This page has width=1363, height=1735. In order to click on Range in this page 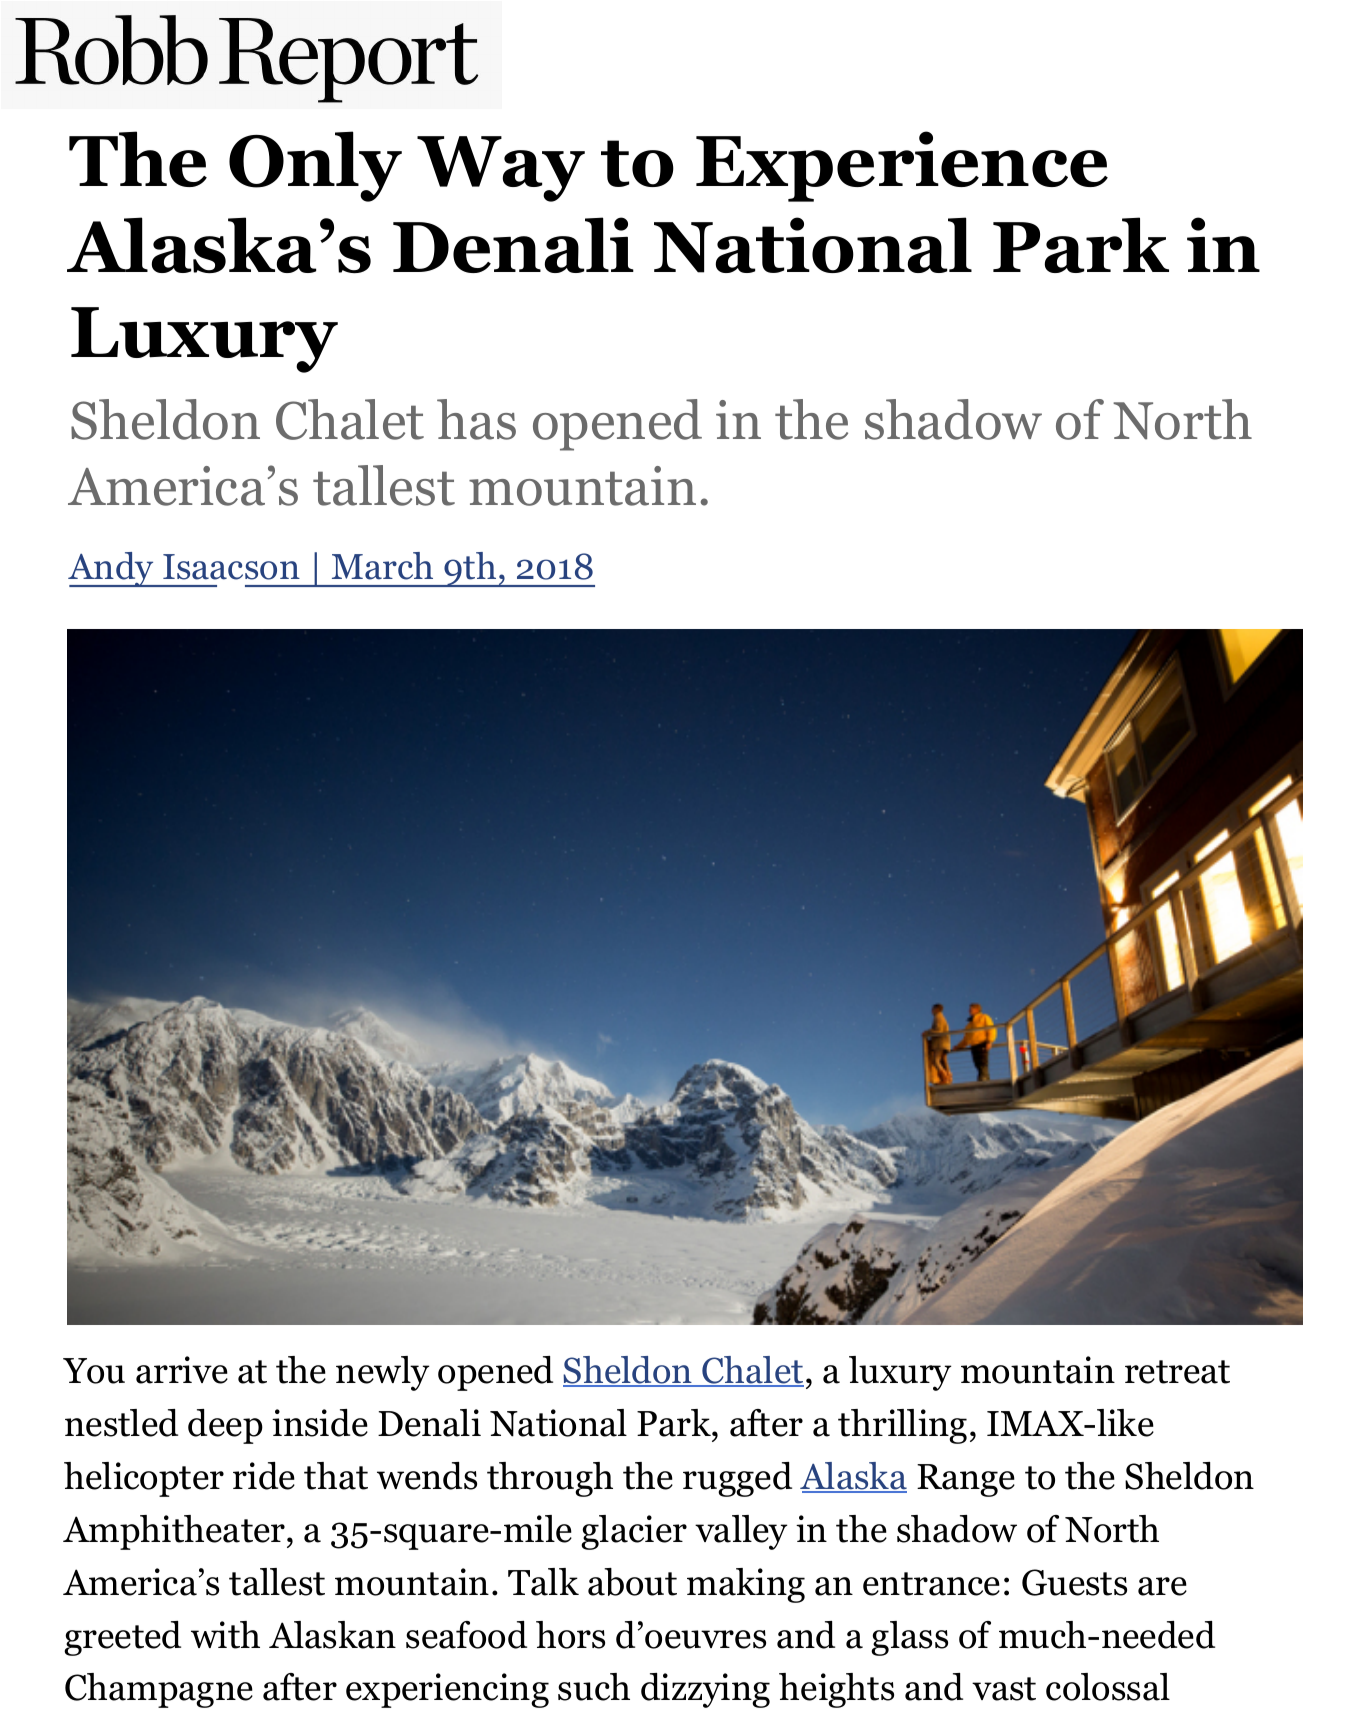, I will do `click(966, 1480)`.
